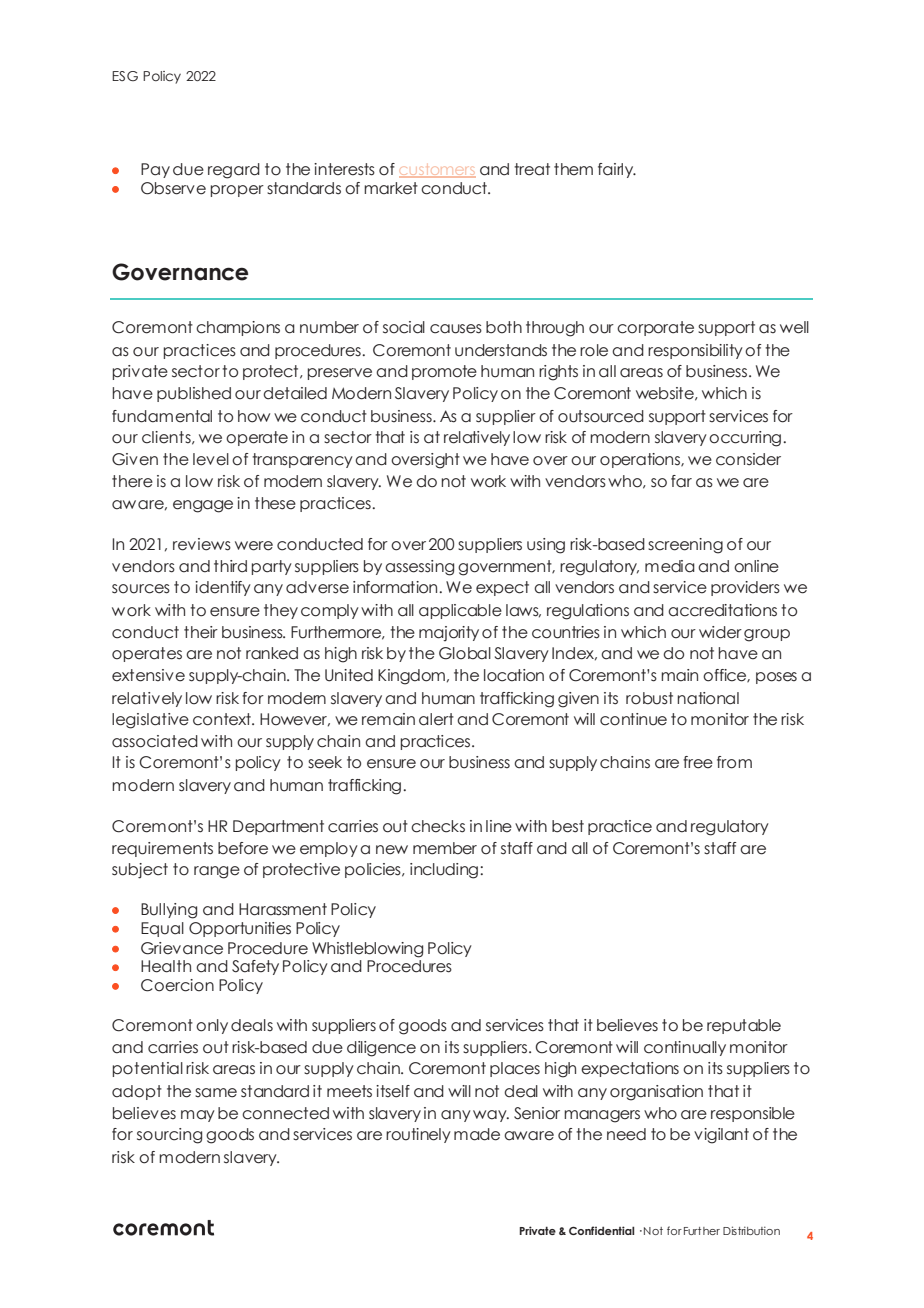 The image size is (924, 1308). What do you see at coordinates (477, 1134) in the screenshot?
I see `made` at bounding box center [477, 1134].
